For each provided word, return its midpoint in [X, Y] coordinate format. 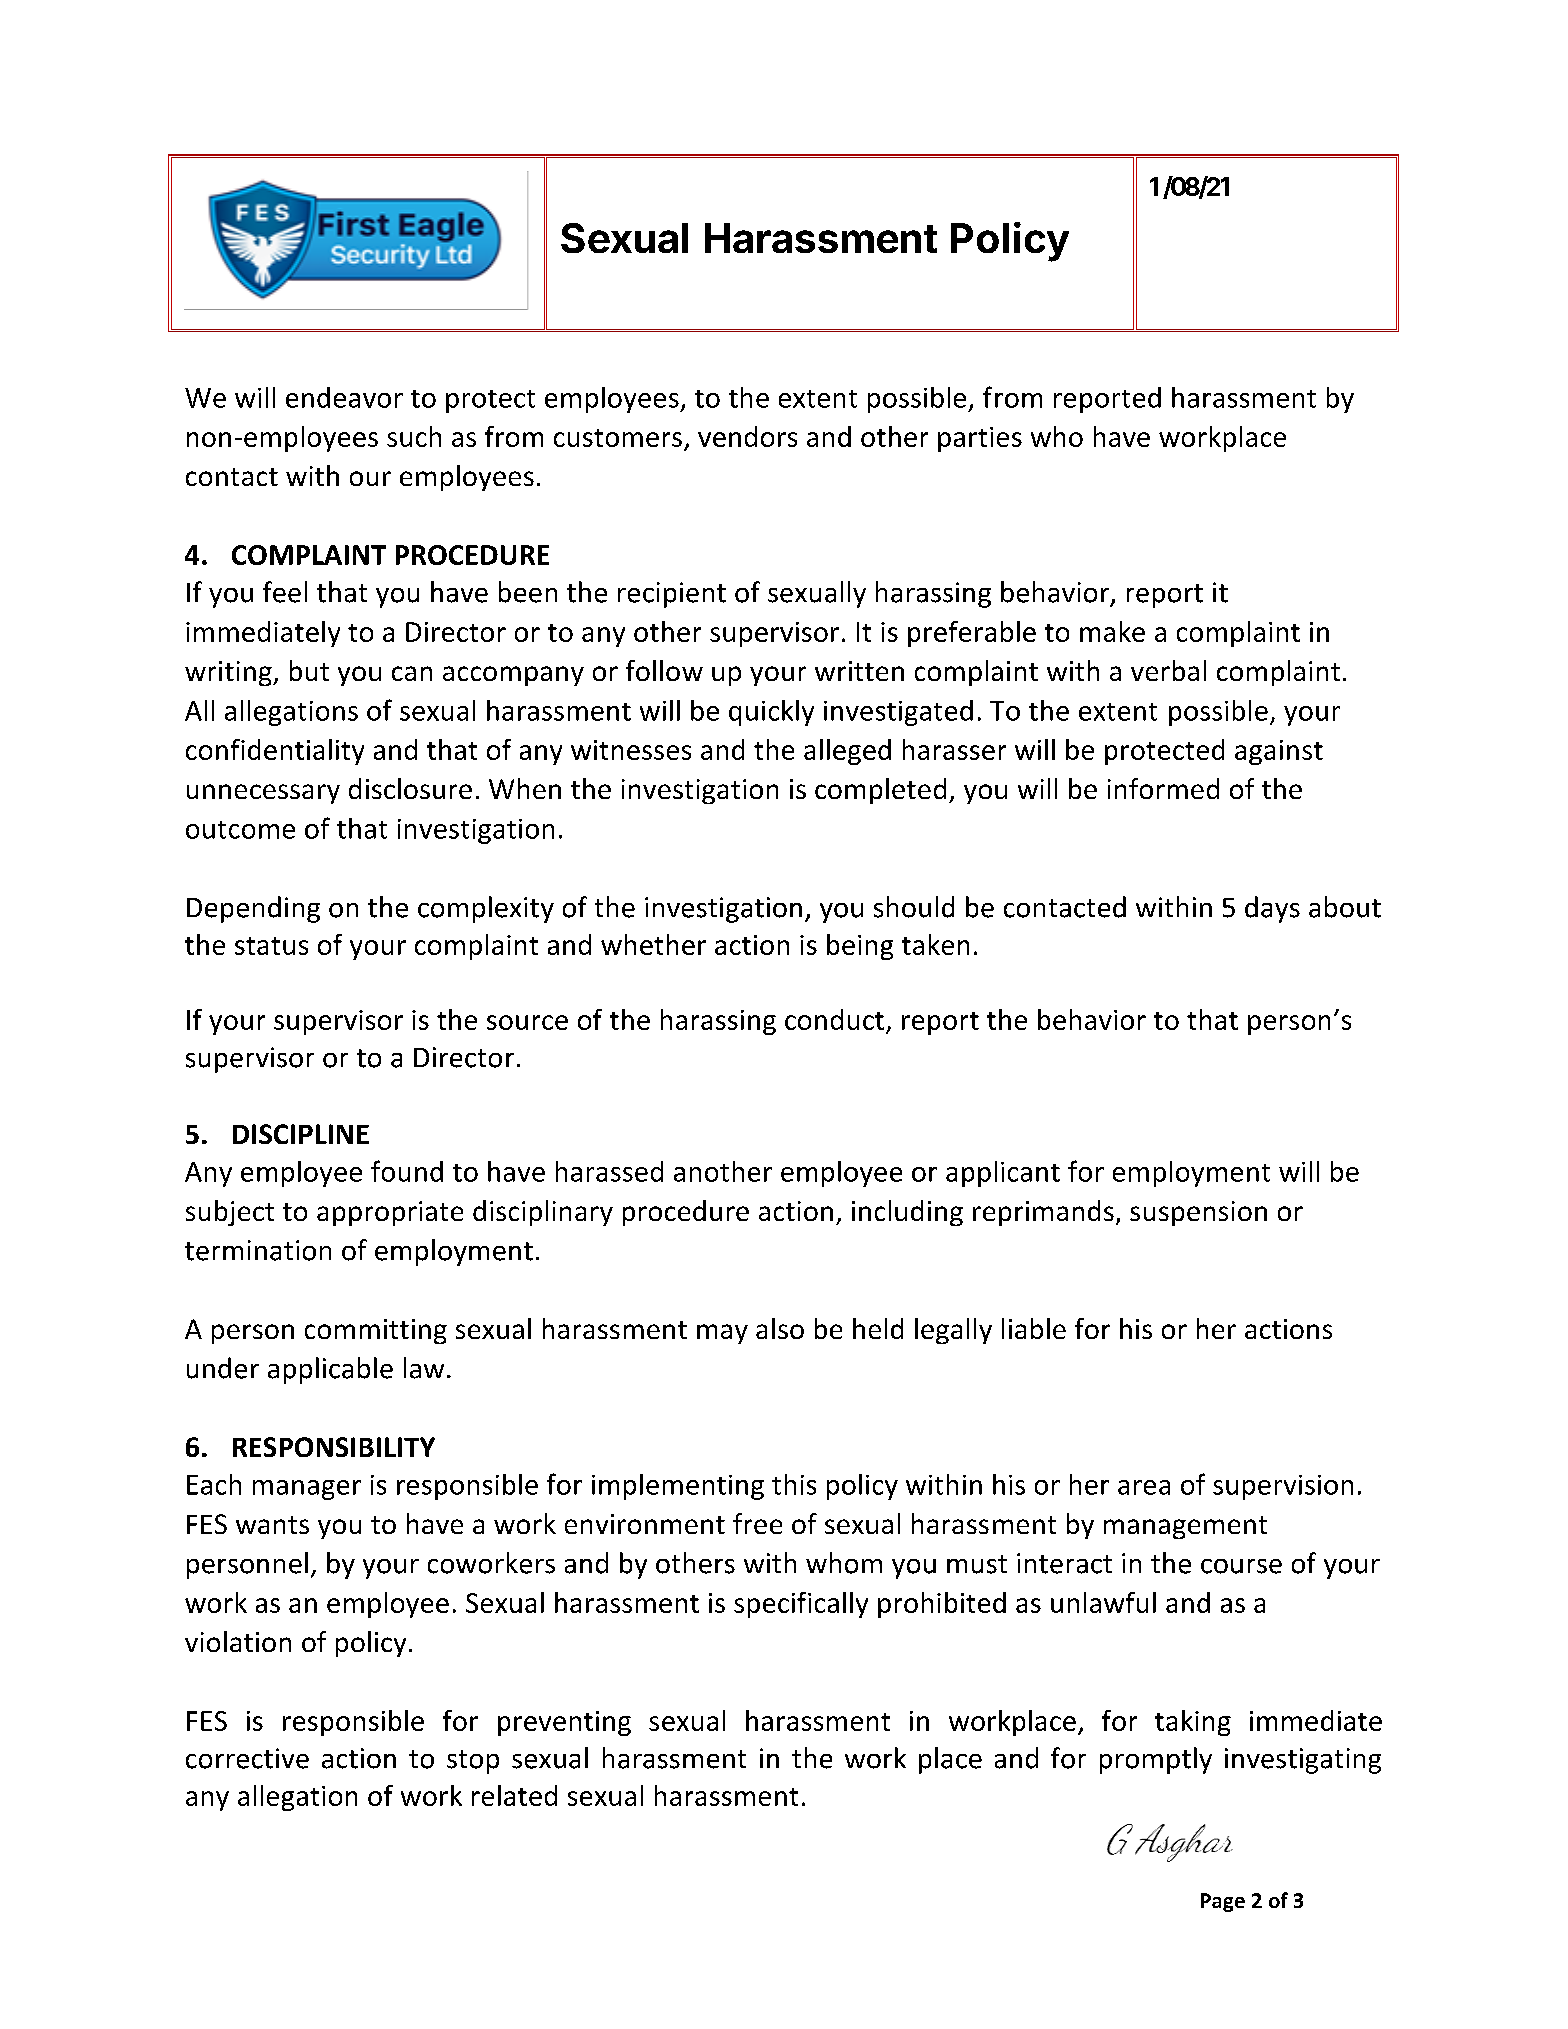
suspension [1198, 1213]
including [907, 1213]
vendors [747, 436]
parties [980, 439]
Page [1223, 1902]
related [514, 1795]
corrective [247, 1758]
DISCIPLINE [301, 1134]
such [414, 436]
